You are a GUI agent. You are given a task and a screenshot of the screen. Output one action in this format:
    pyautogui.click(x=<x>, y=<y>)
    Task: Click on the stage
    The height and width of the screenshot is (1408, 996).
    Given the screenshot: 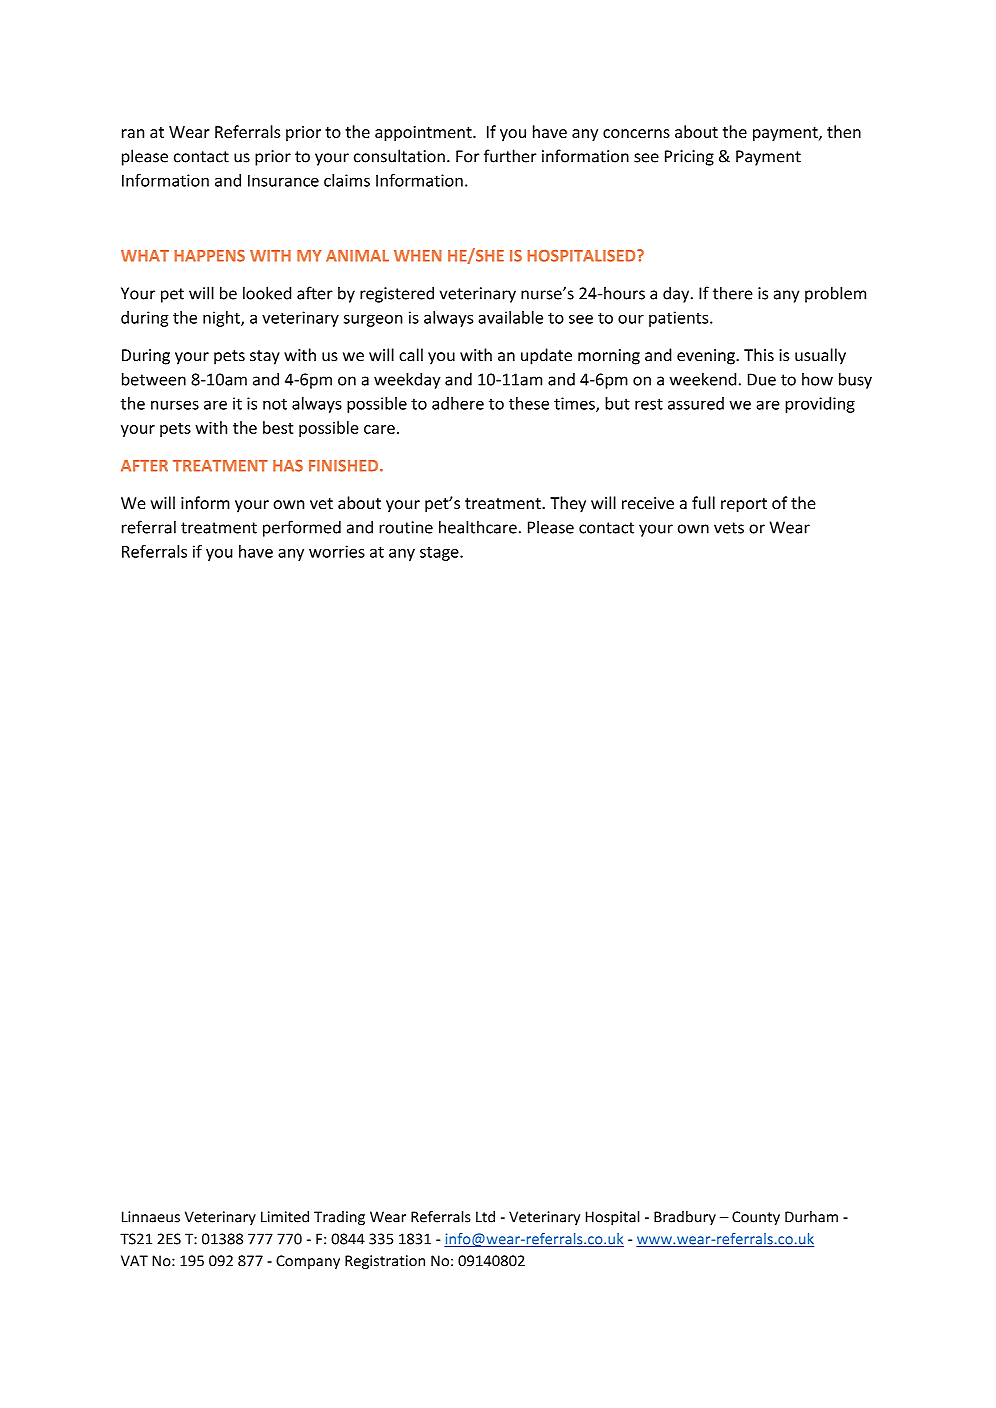 What is the action you would take?
    pyautogui.click(x=440, y=554)
